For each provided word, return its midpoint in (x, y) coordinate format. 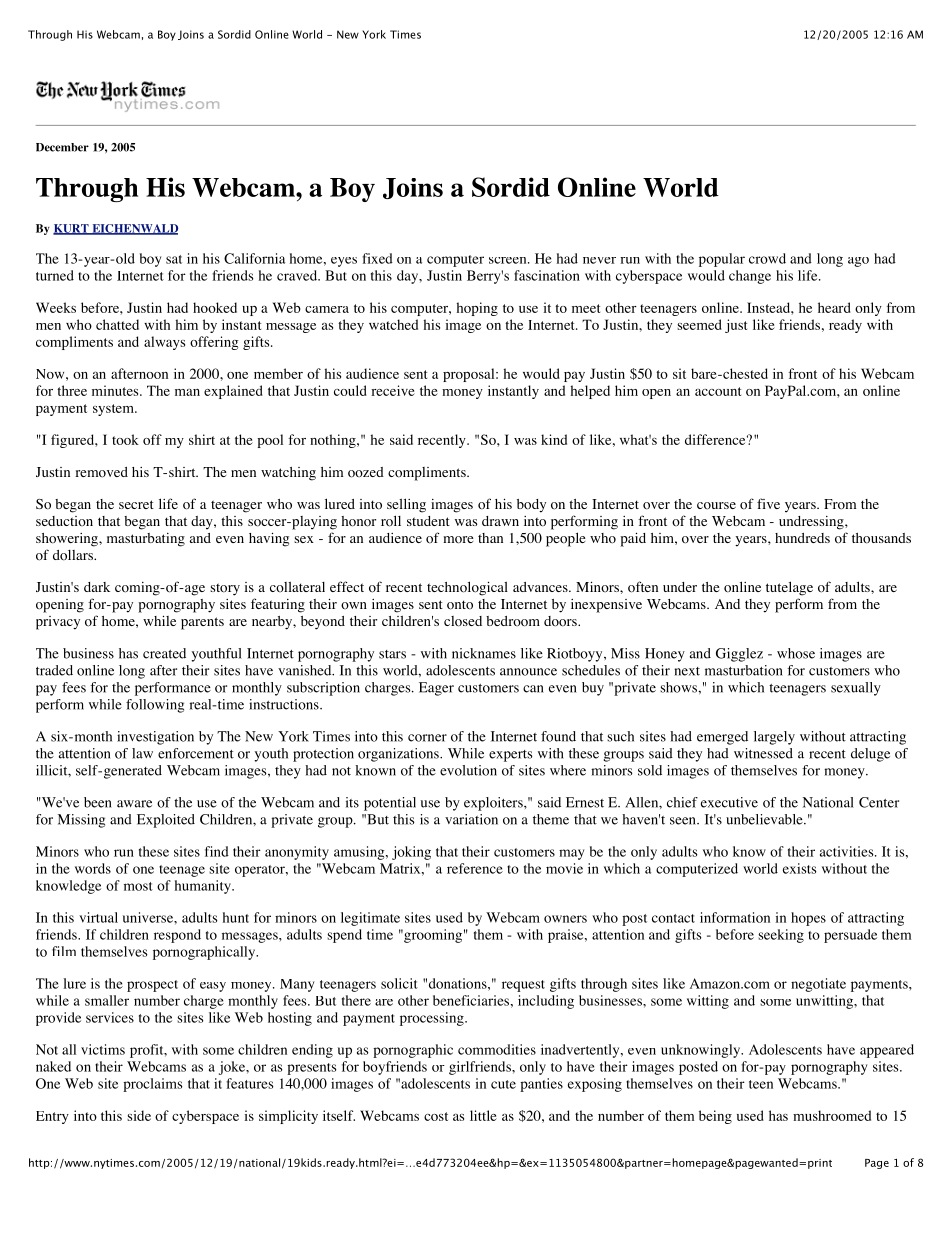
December (62, 147)
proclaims (153, 1085)
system (114, 410)
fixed (377, 258)
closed (463, 621)
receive (393, 390)
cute (503, 1084)
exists (800, 868)
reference (475, 868)
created (164, 653)
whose (796, 653)
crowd (767, 258)
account (718, 391)
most (138, 886)
